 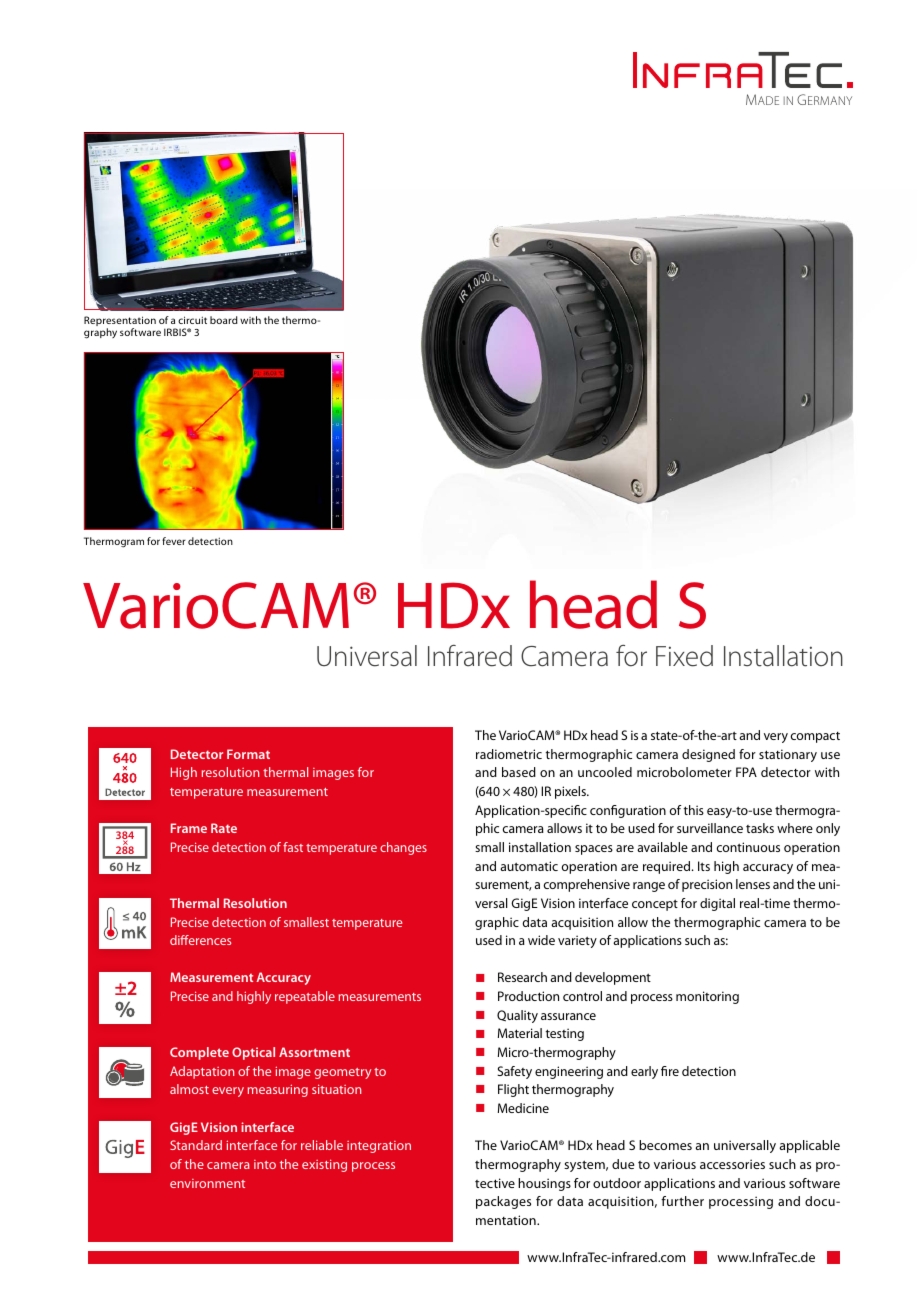 What do you see at coordinates (684, 656) in the screenshot?
I see `Fixed` at bounding box center [684, 656].
